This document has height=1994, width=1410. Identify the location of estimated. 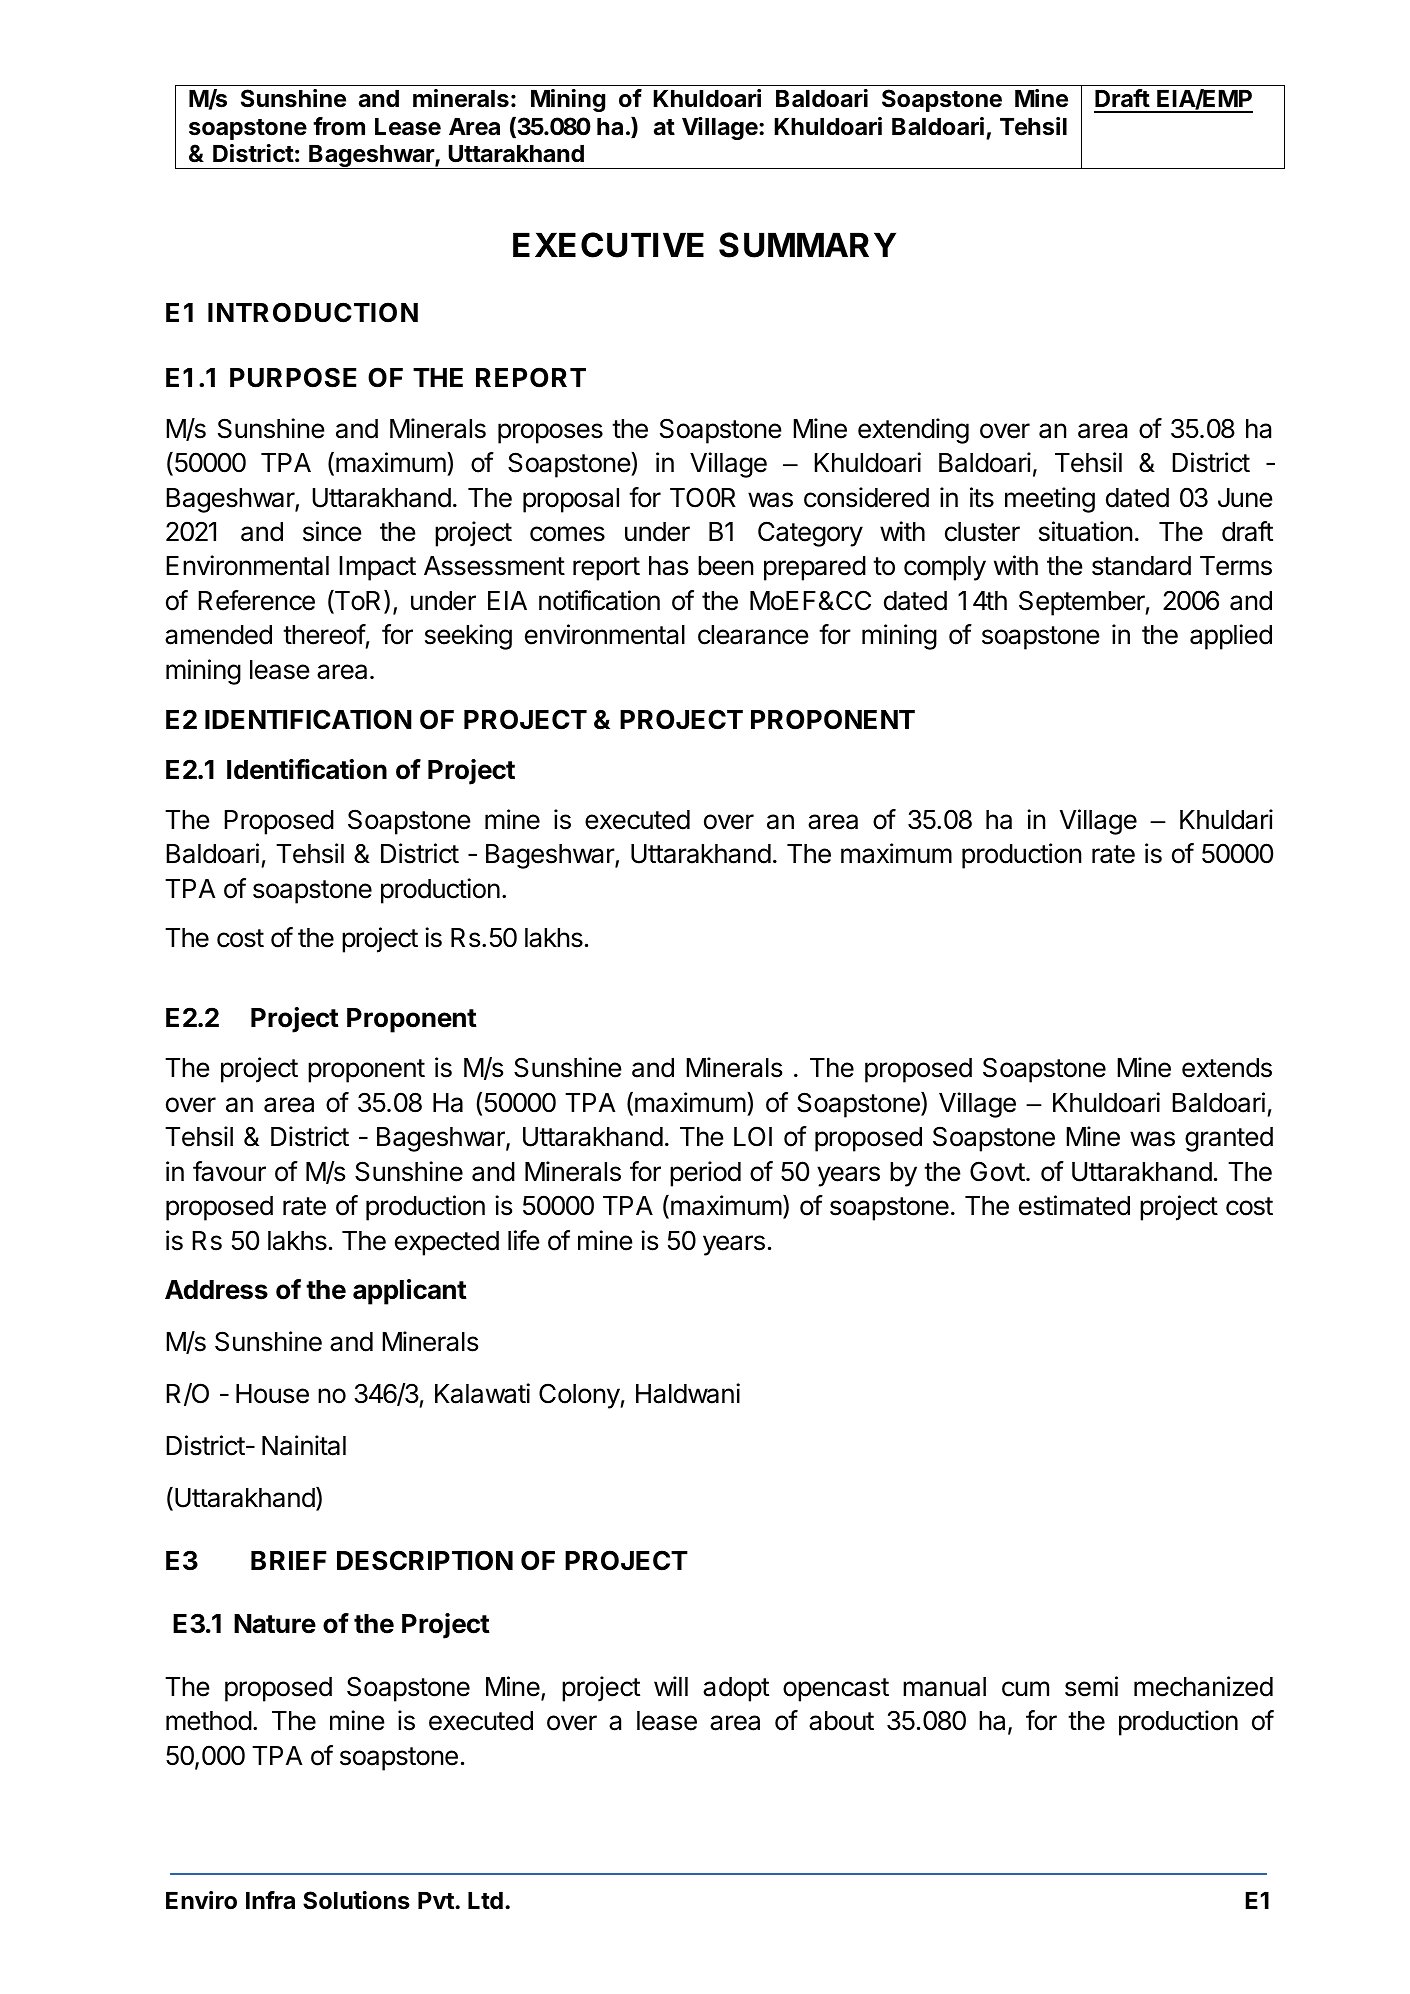
(1074, 1205).
